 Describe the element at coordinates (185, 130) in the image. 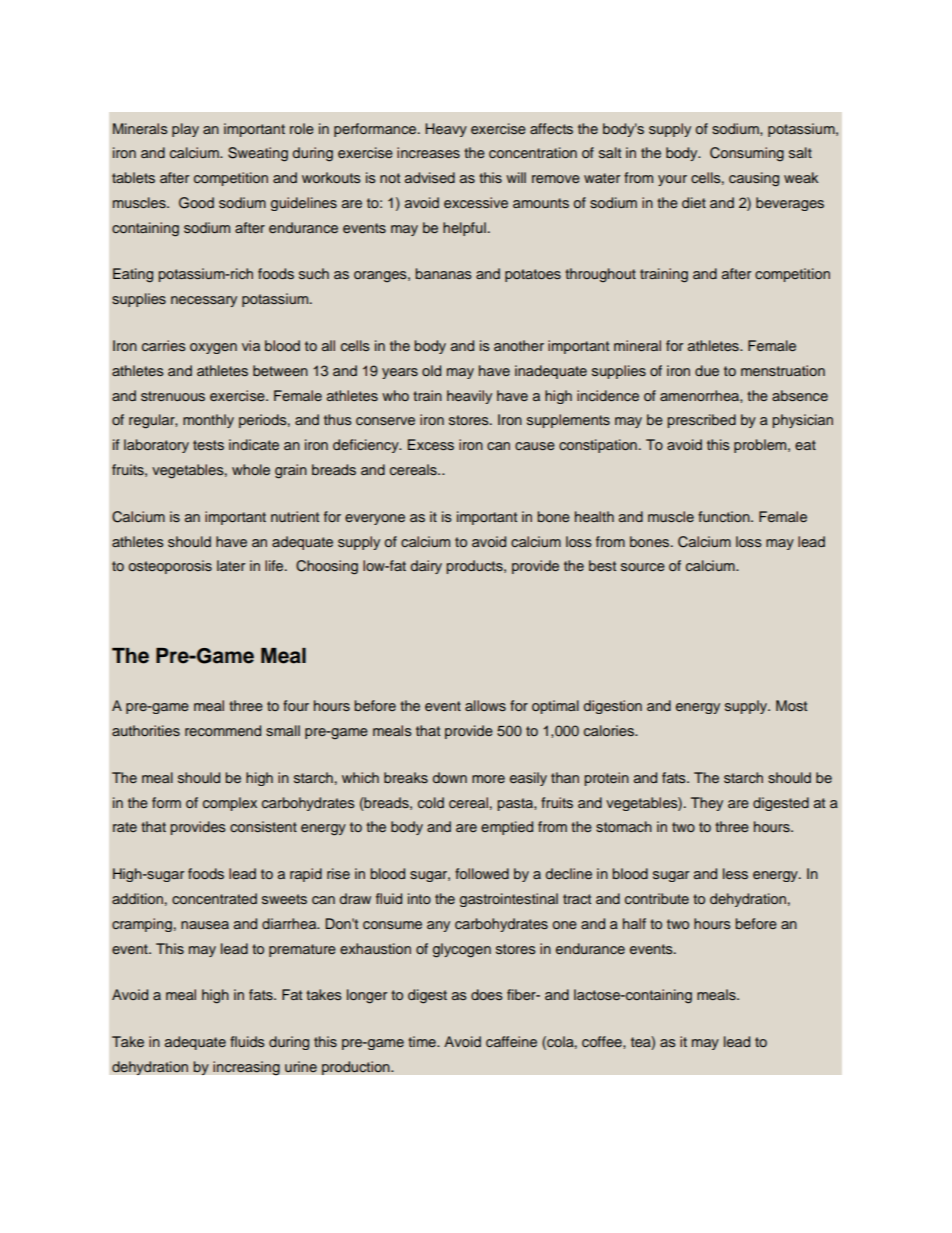

I see `play` at that location.
